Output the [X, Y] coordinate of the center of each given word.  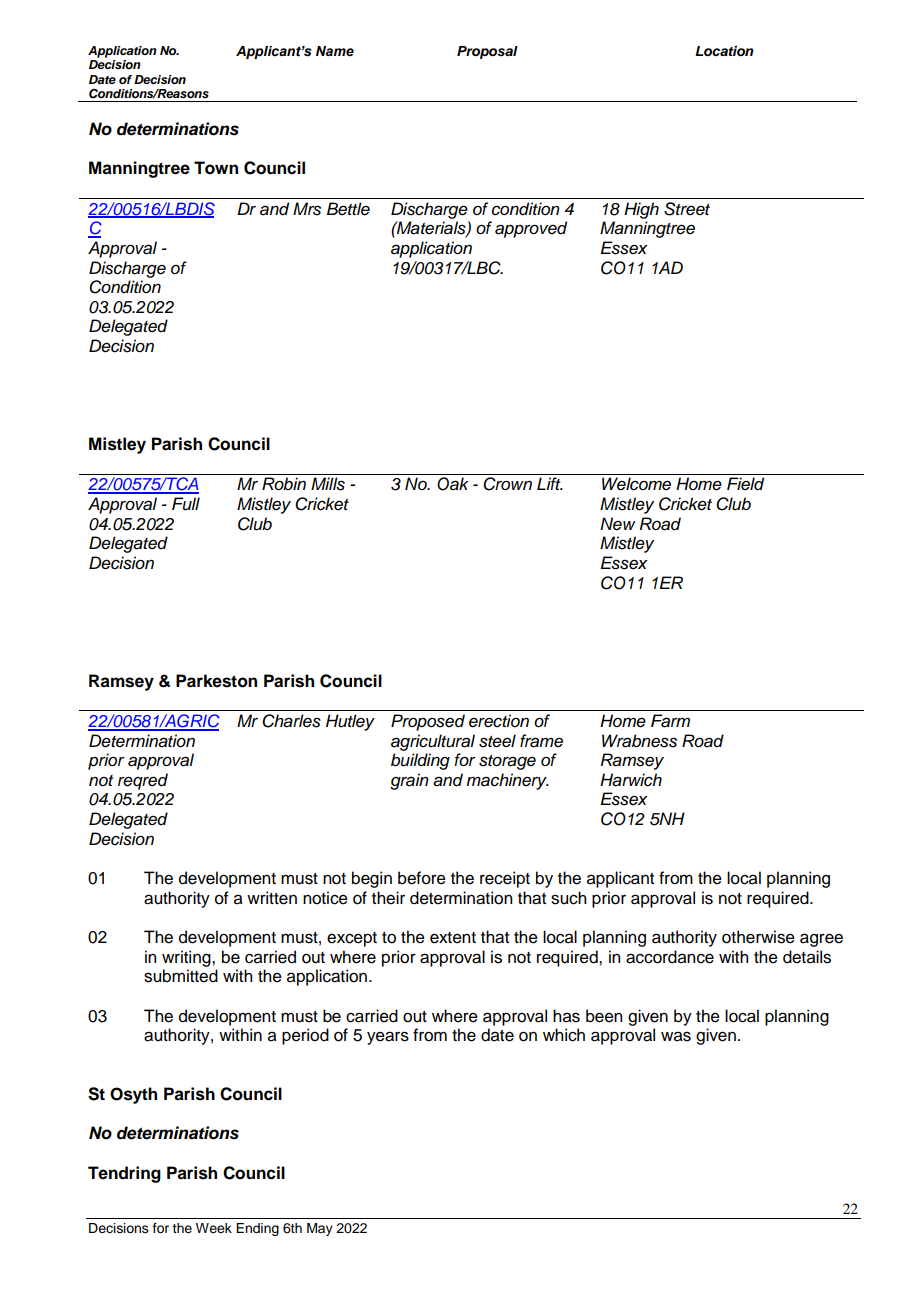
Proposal [487, 52]
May [320, 1229]
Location [724, 51]
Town [216, 168]
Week [214, 1228]
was [676, 1036]
